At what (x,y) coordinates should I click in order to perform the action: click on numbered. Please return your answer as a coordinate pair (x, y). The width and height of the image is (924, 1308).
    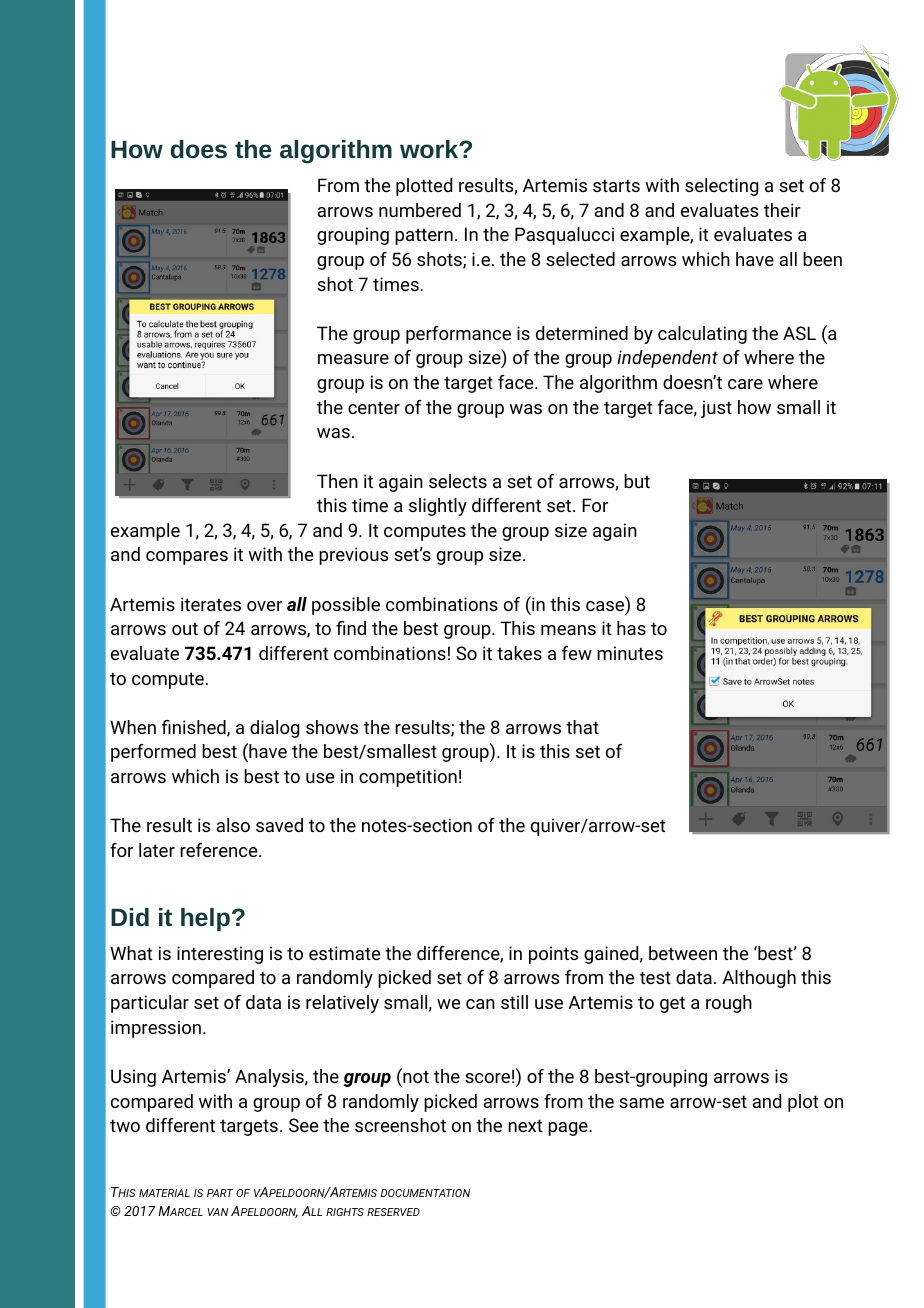
    Looking at the image, I should click on (420, 210).
